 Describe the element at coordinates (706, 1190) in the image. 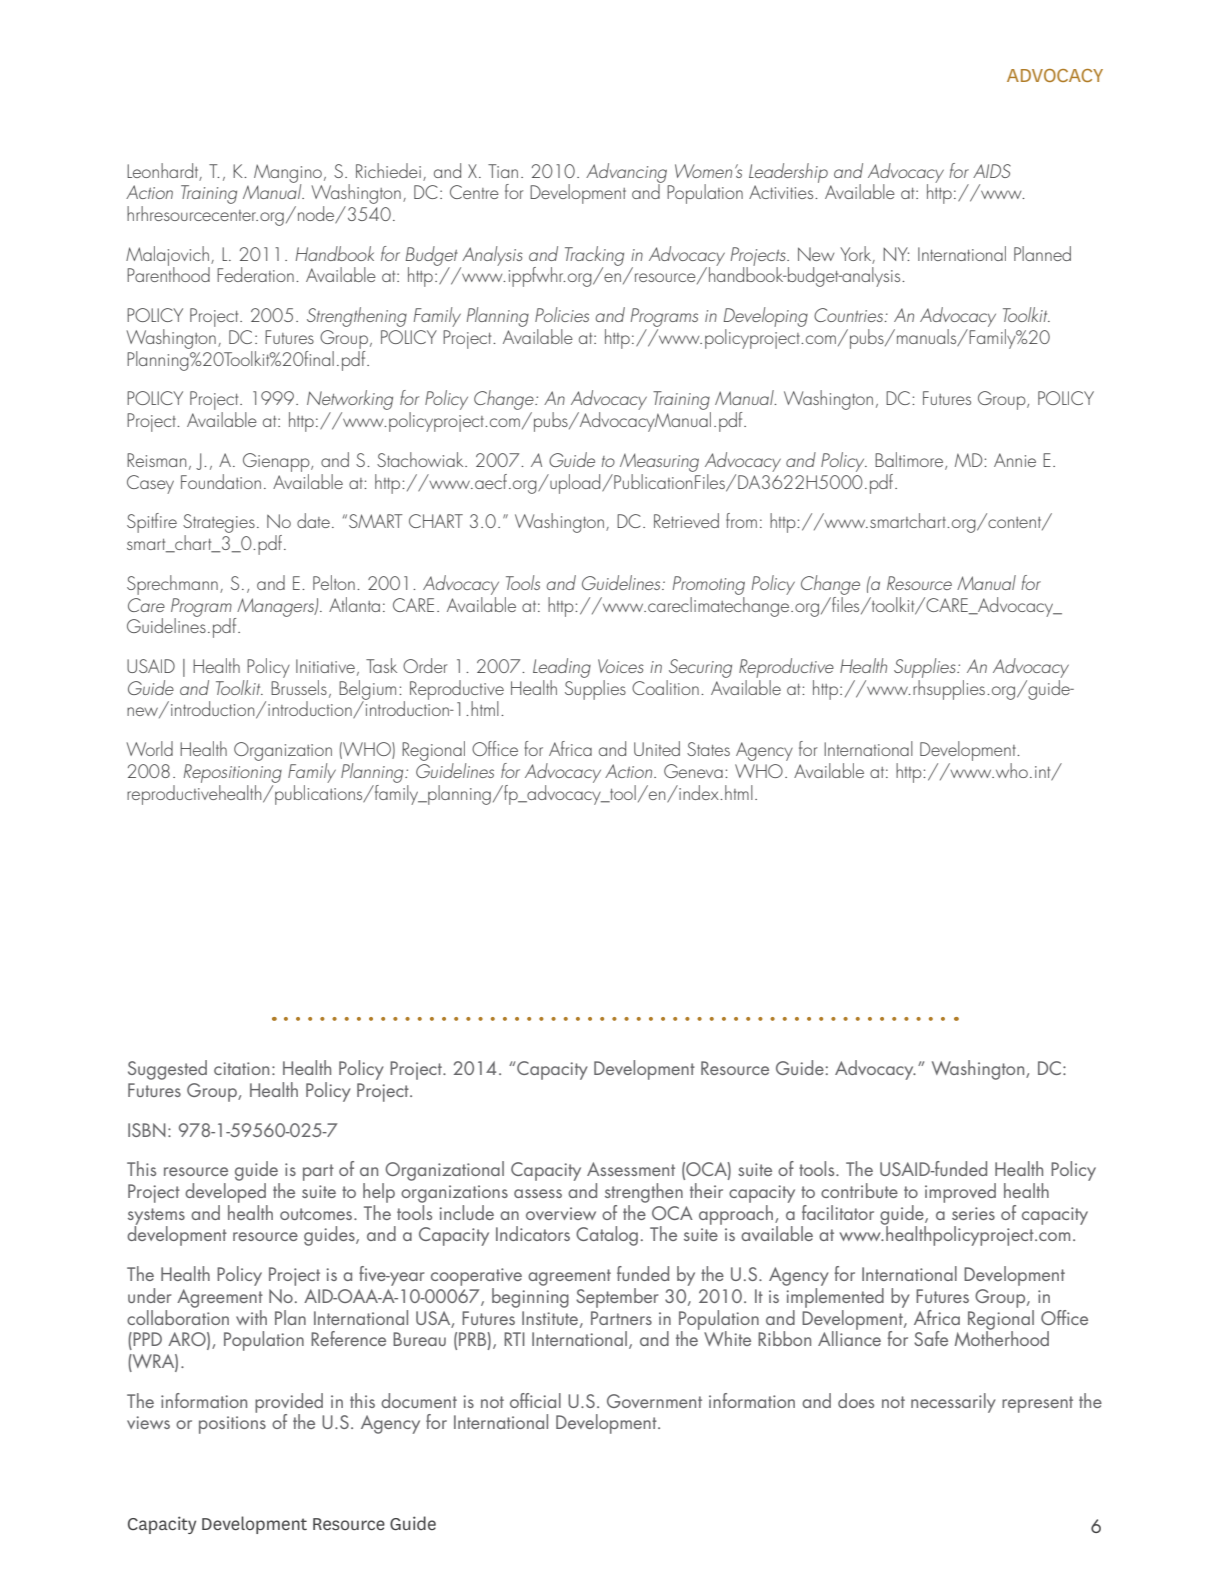

I see `their` at that location.
